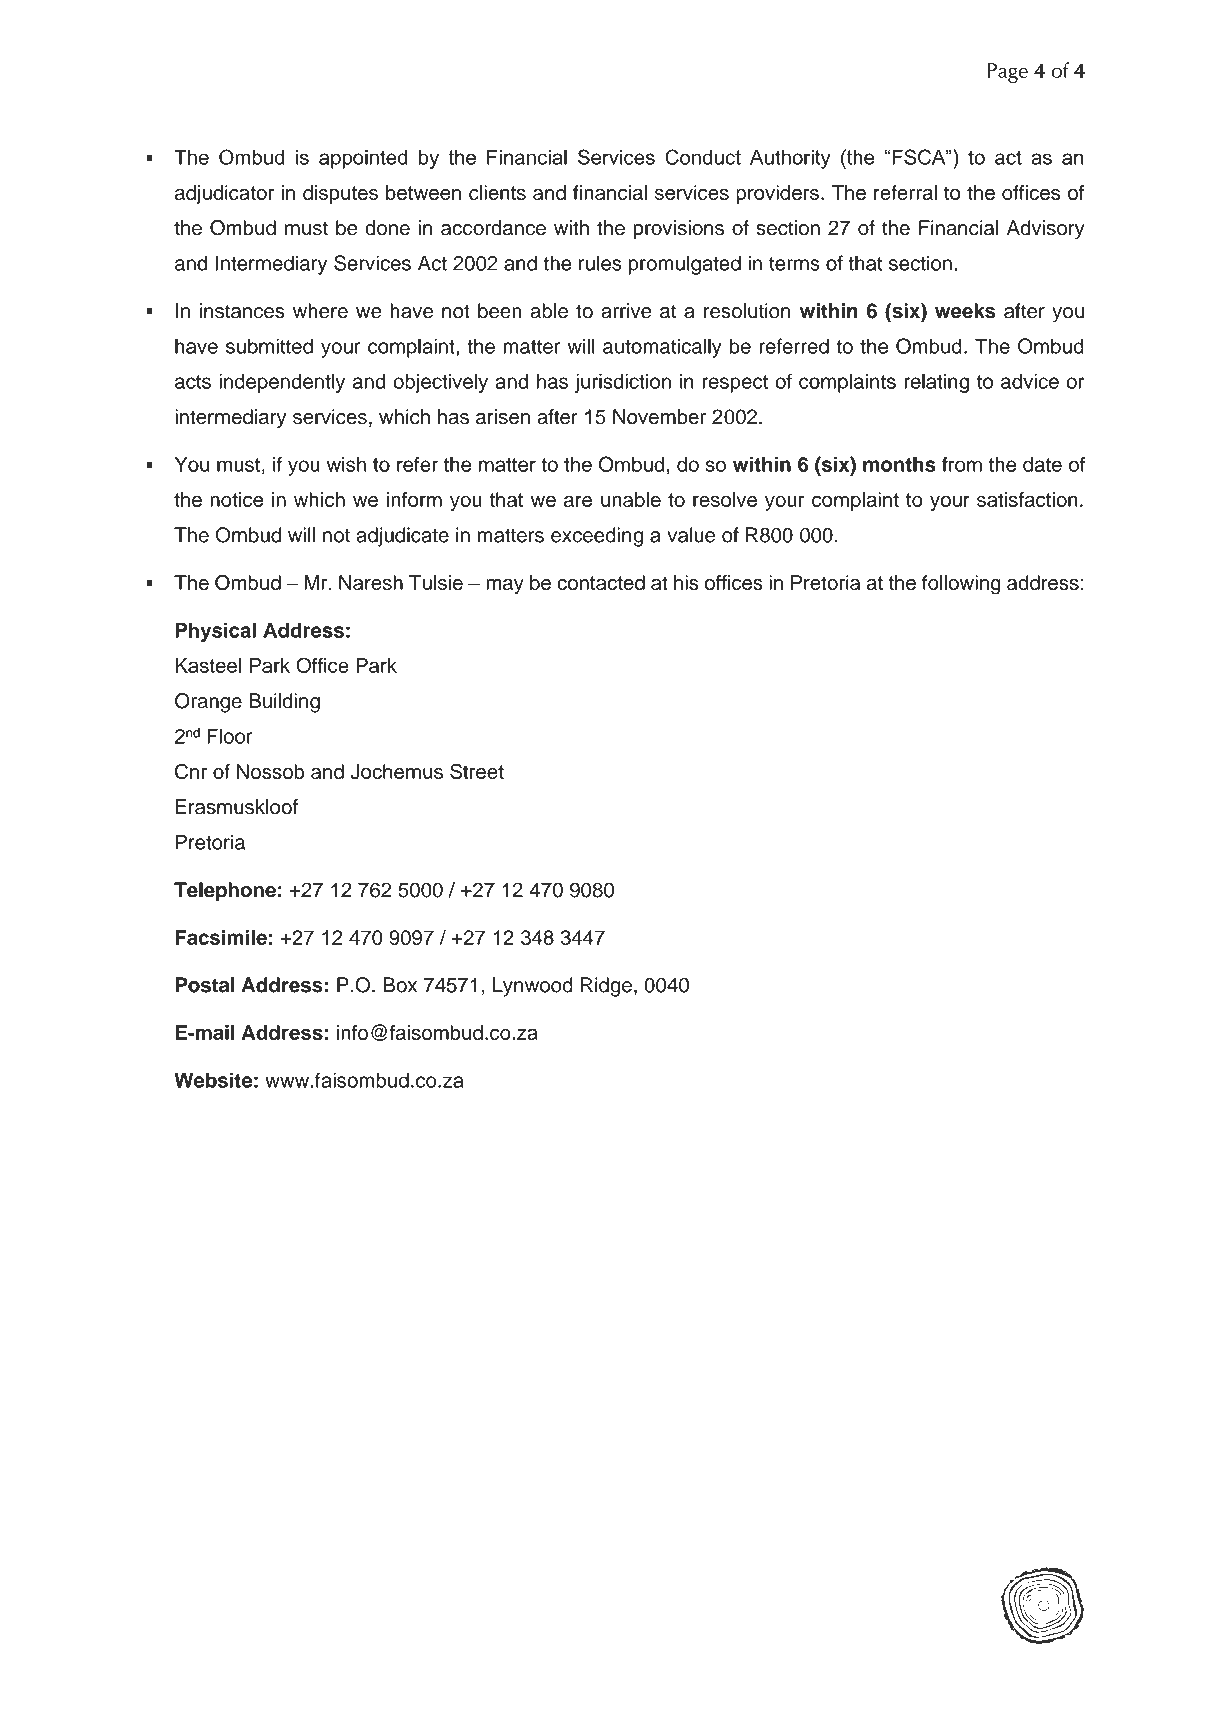 This page has width=1219, height=1724. I want to click on Street, so click(477, 771).
